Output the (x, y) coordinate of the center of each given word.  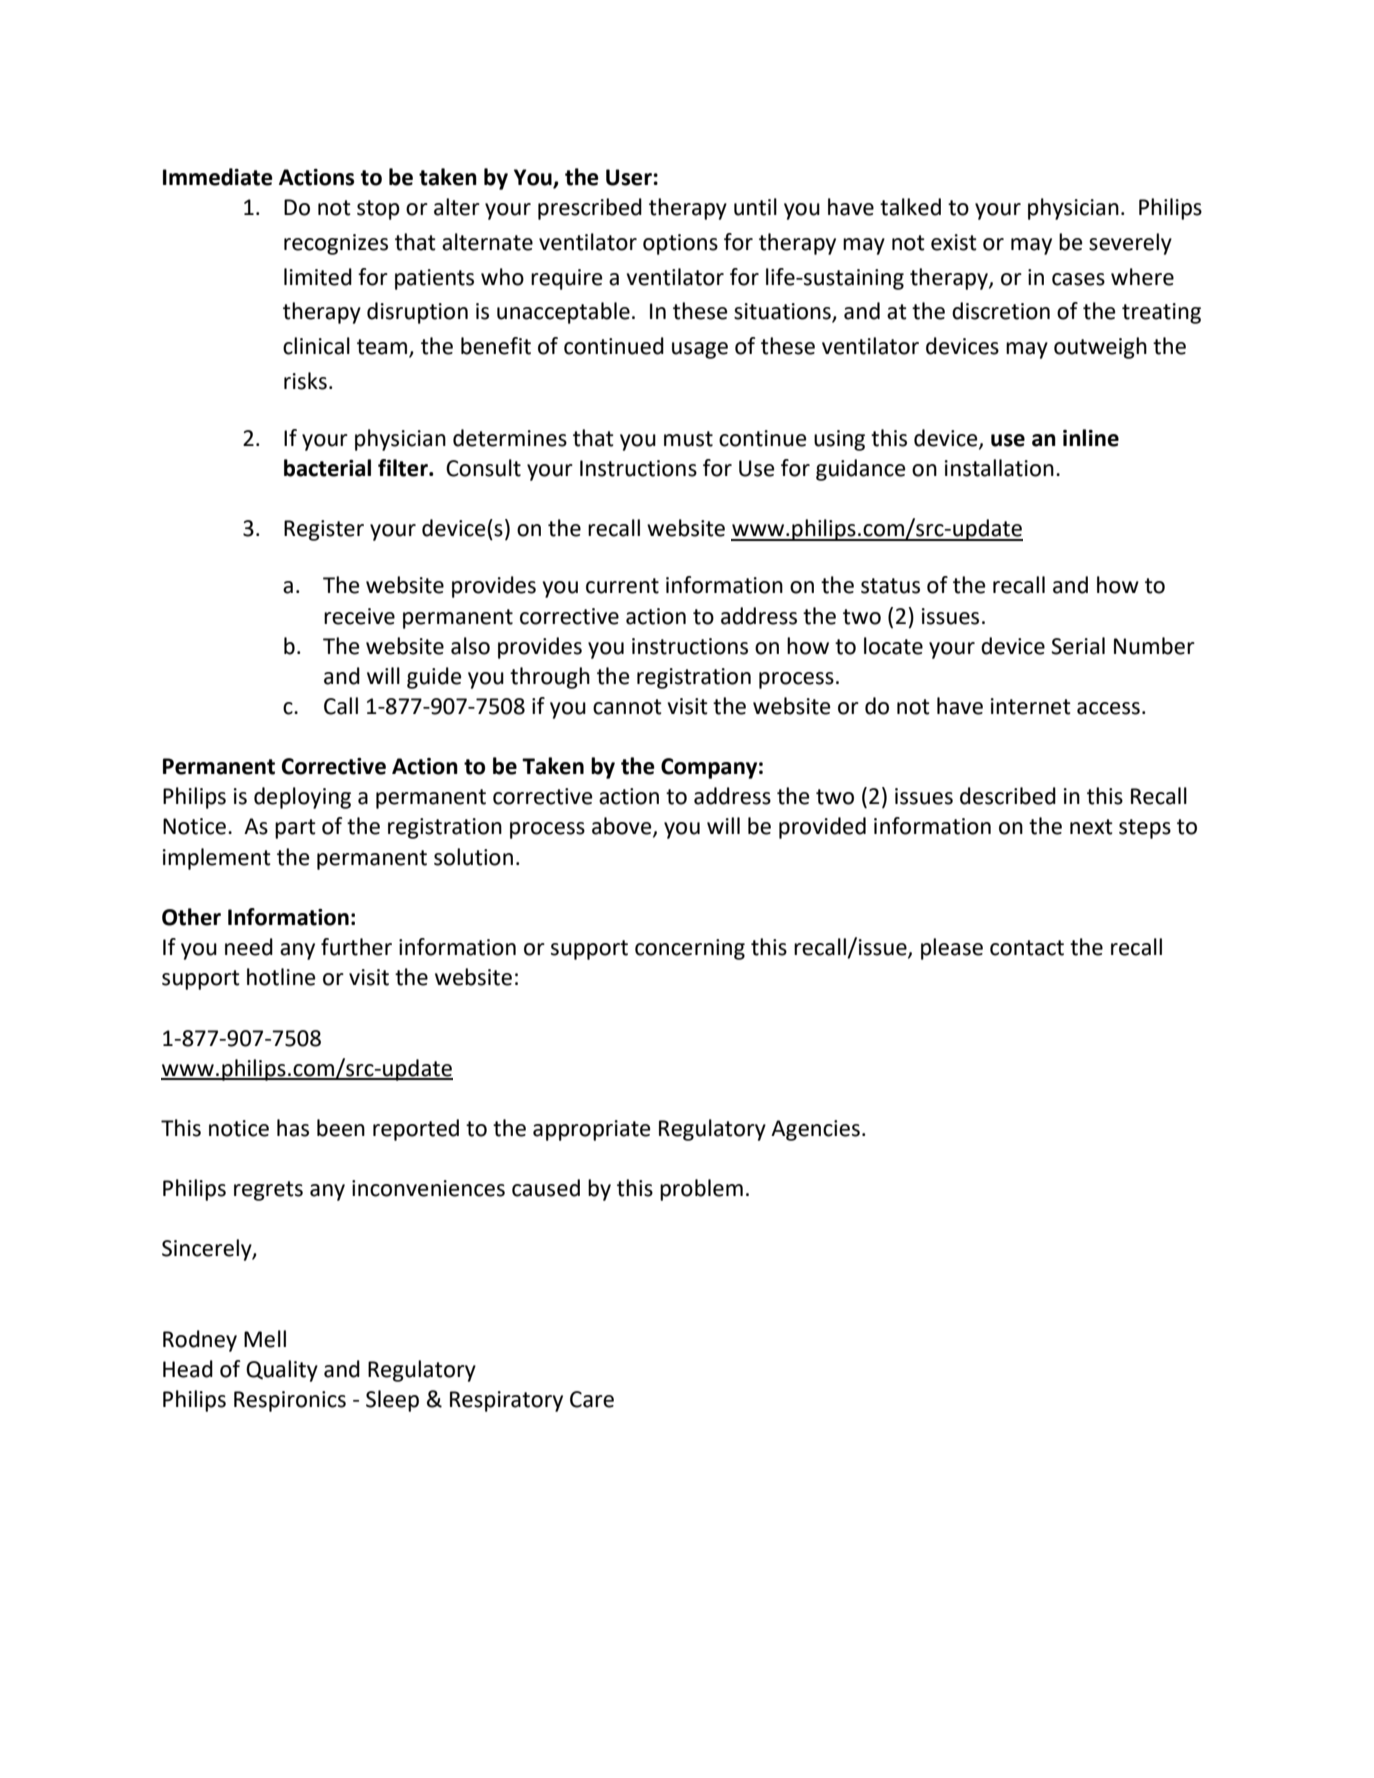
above (623, 827)
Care (592, 1399)
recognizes (336, 244)
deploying (302, 798)
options (680, 244)
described (1008, 796)
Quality (282, 1371)
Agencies (815, 1130)
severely (1130, 244)
